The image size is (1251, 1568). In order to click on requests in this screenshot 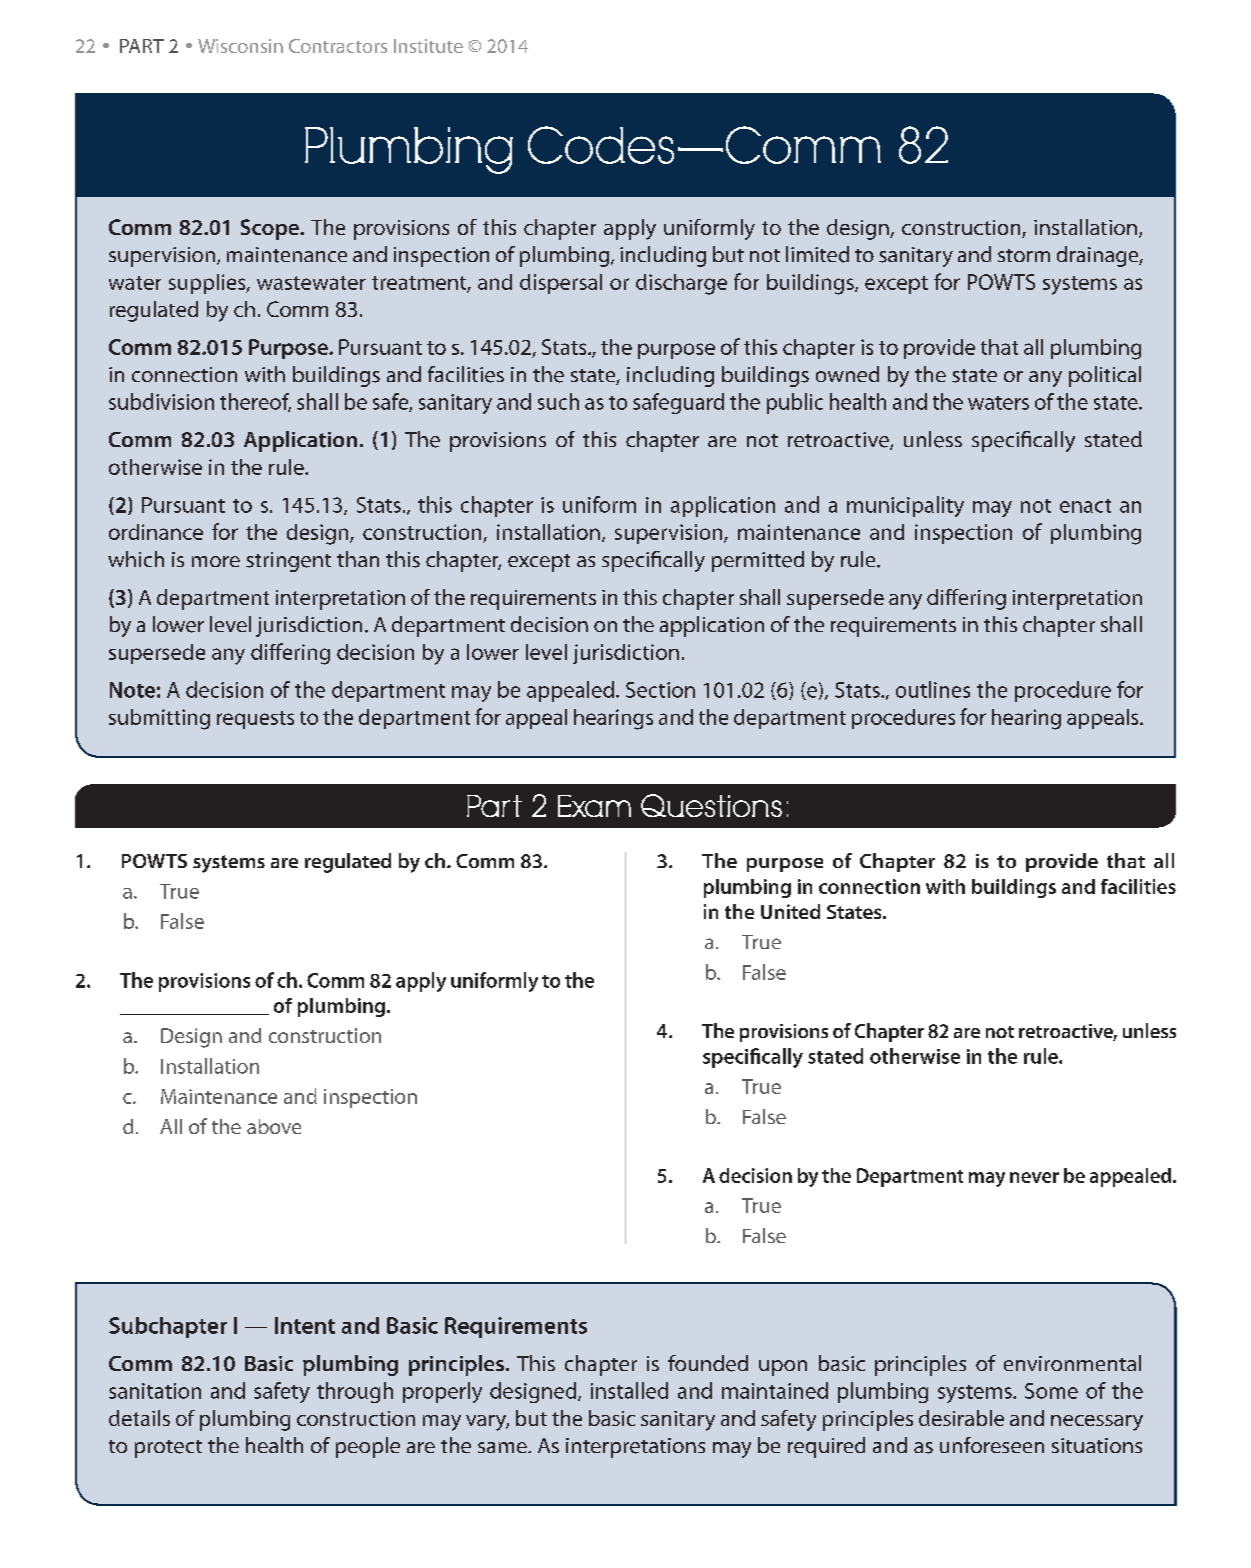, I will do `click(255, 720)`.
